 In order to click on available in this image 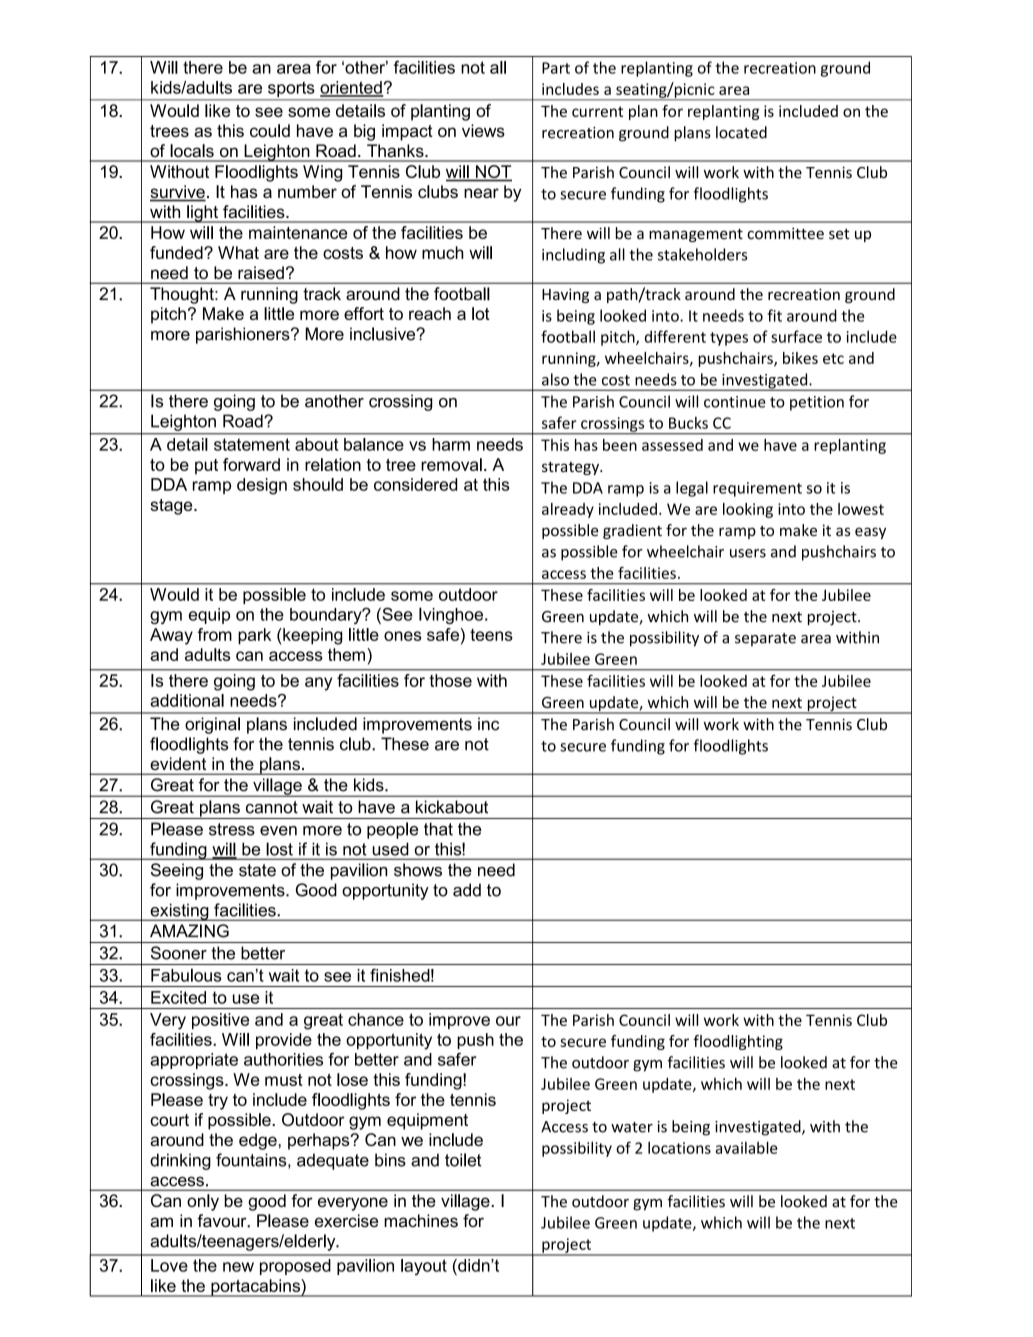, I will do `click(746, 1147)`.
